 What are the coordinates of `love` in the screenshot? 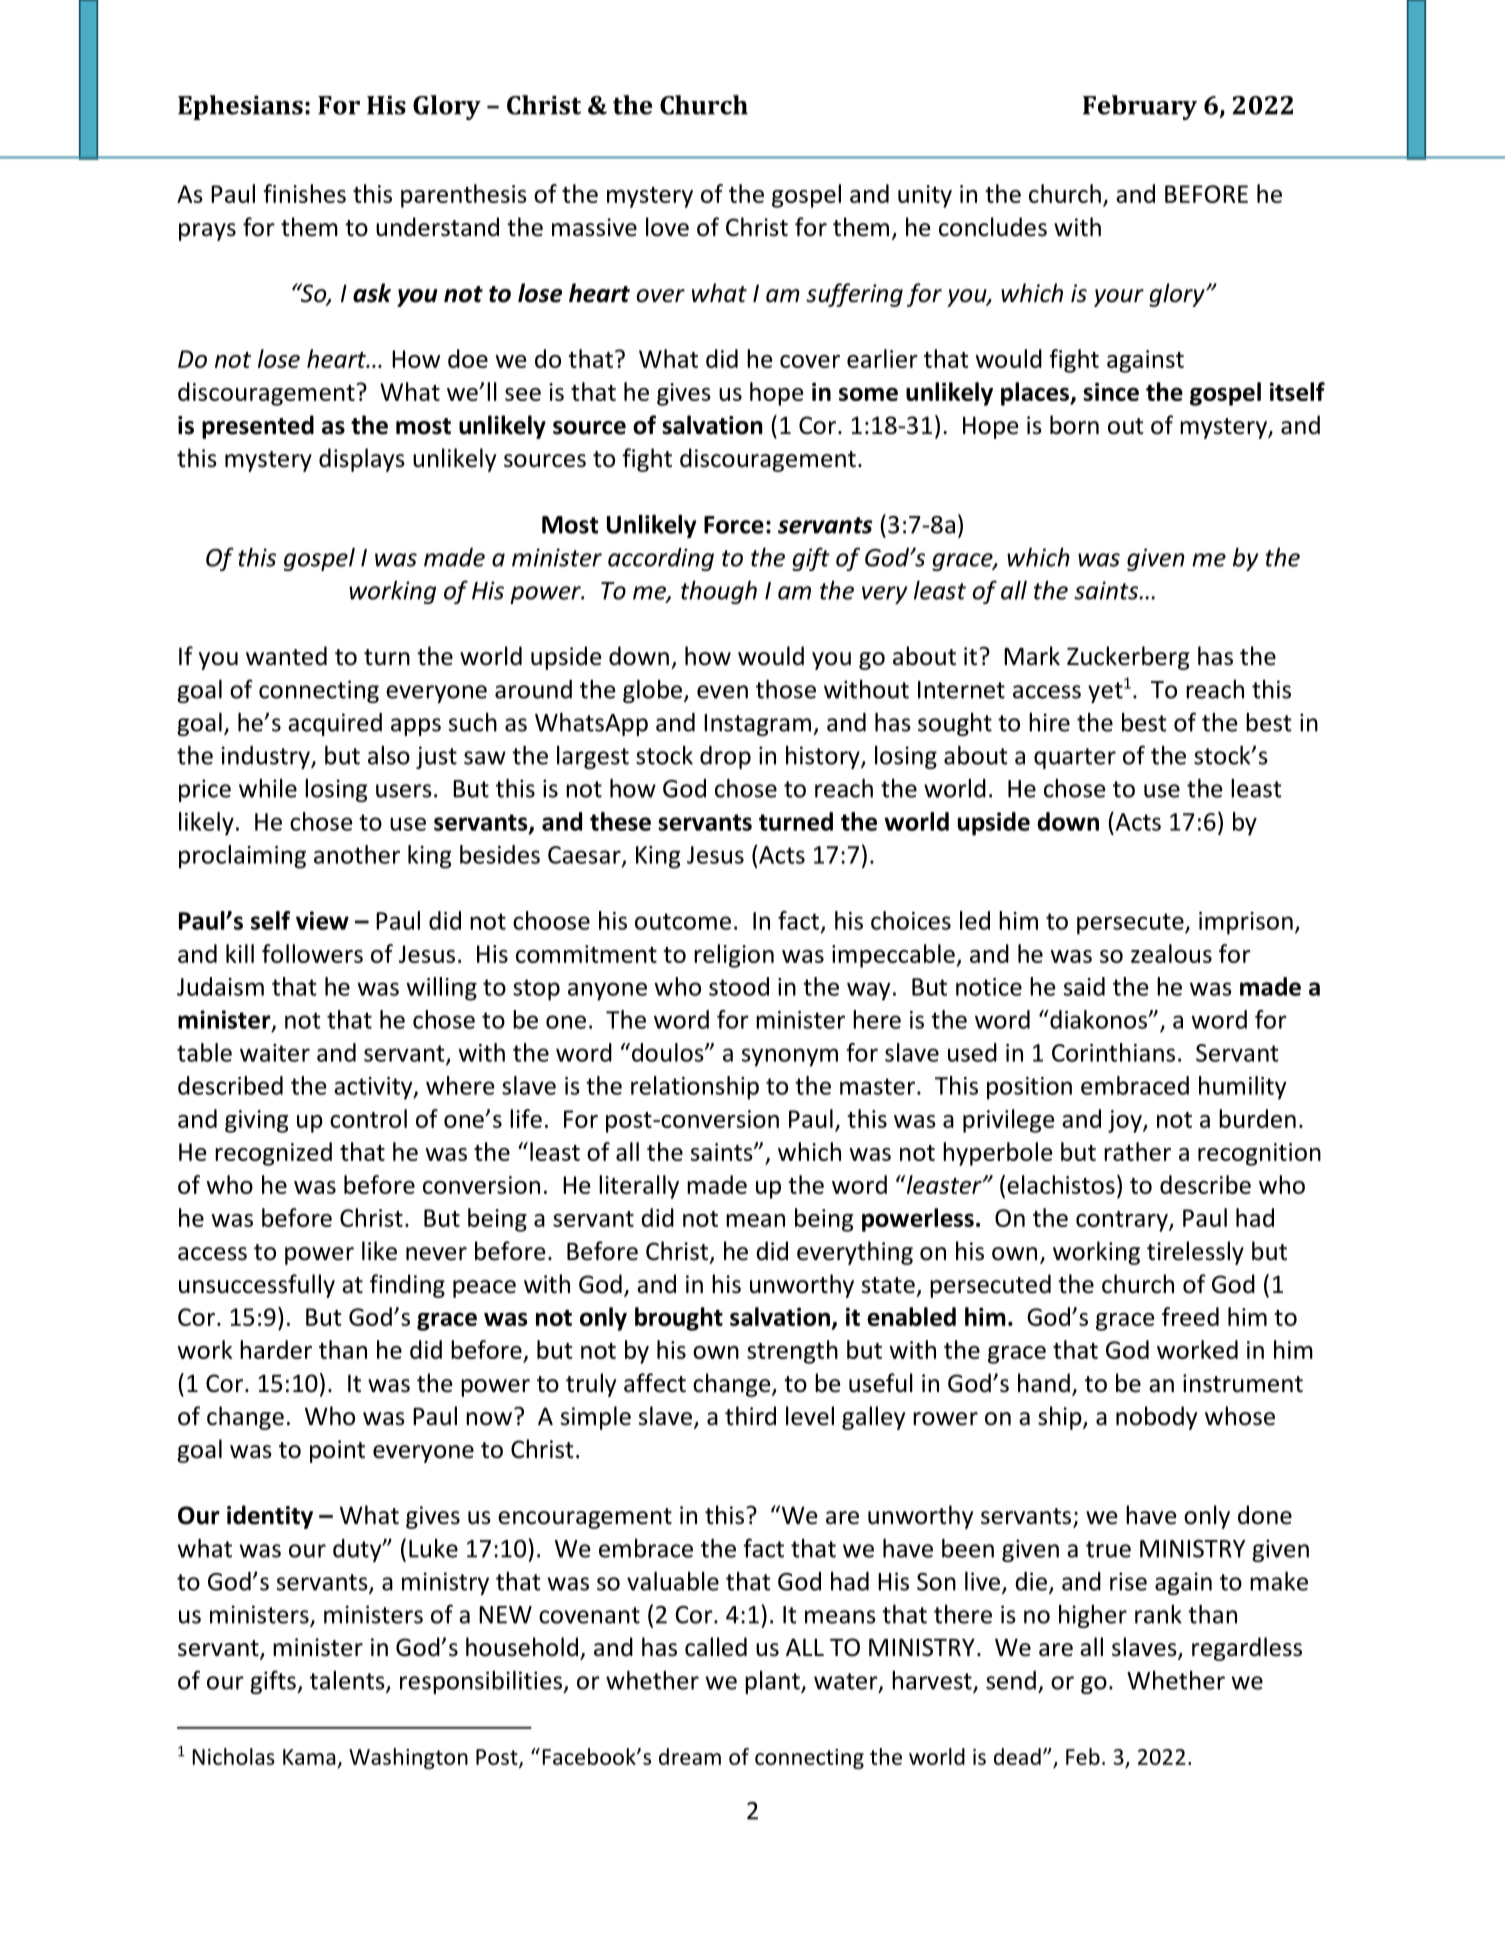 It's located at (667, 227).
